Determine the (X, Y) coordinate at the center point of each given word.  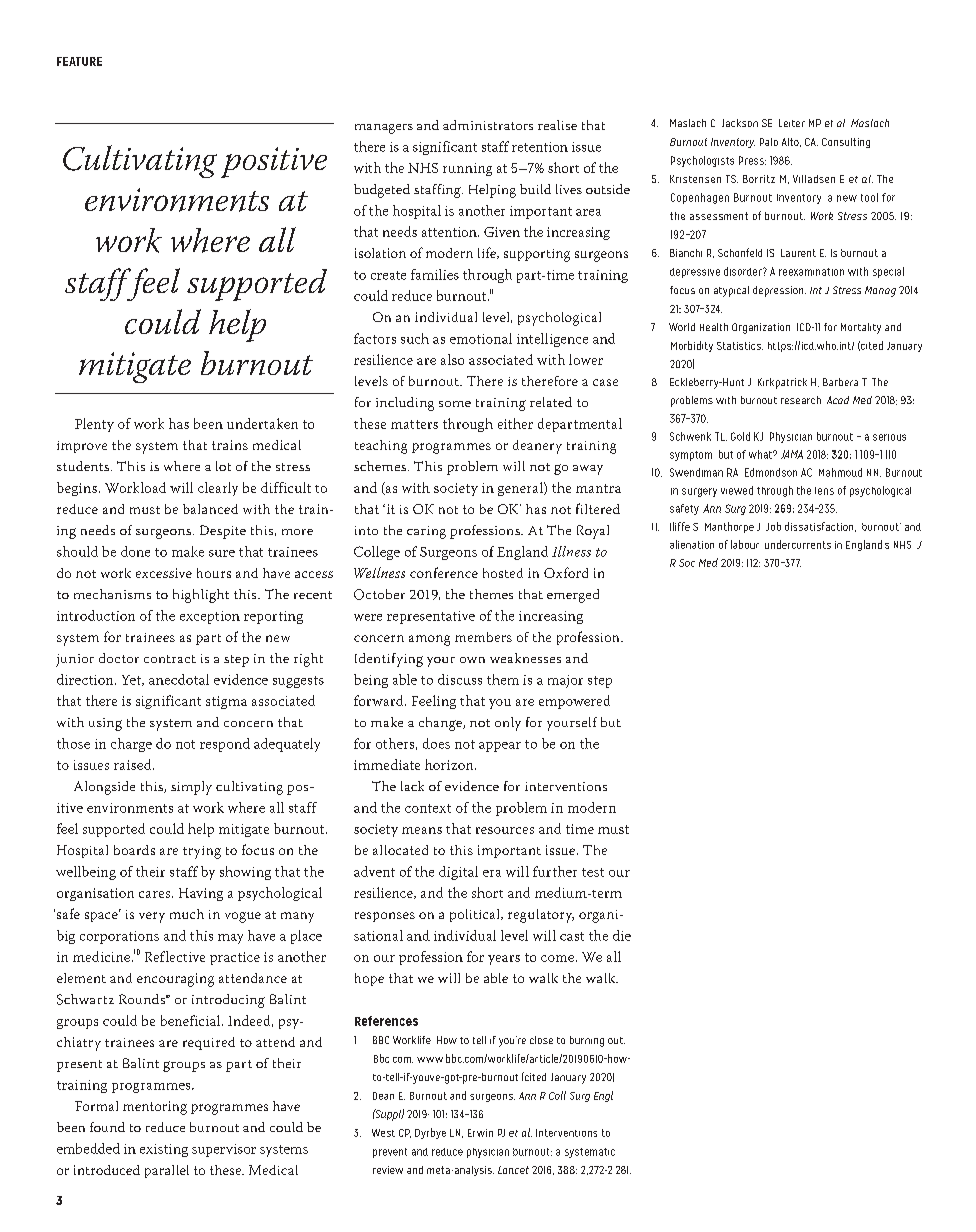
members (483, 637)
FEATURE (79, 61)
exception (210, 617)
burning (587, 1041)
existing (164, 1150)
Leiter (792, 123)
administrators (488, 125)
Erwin (480, 1133)
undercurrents (798, 544)
